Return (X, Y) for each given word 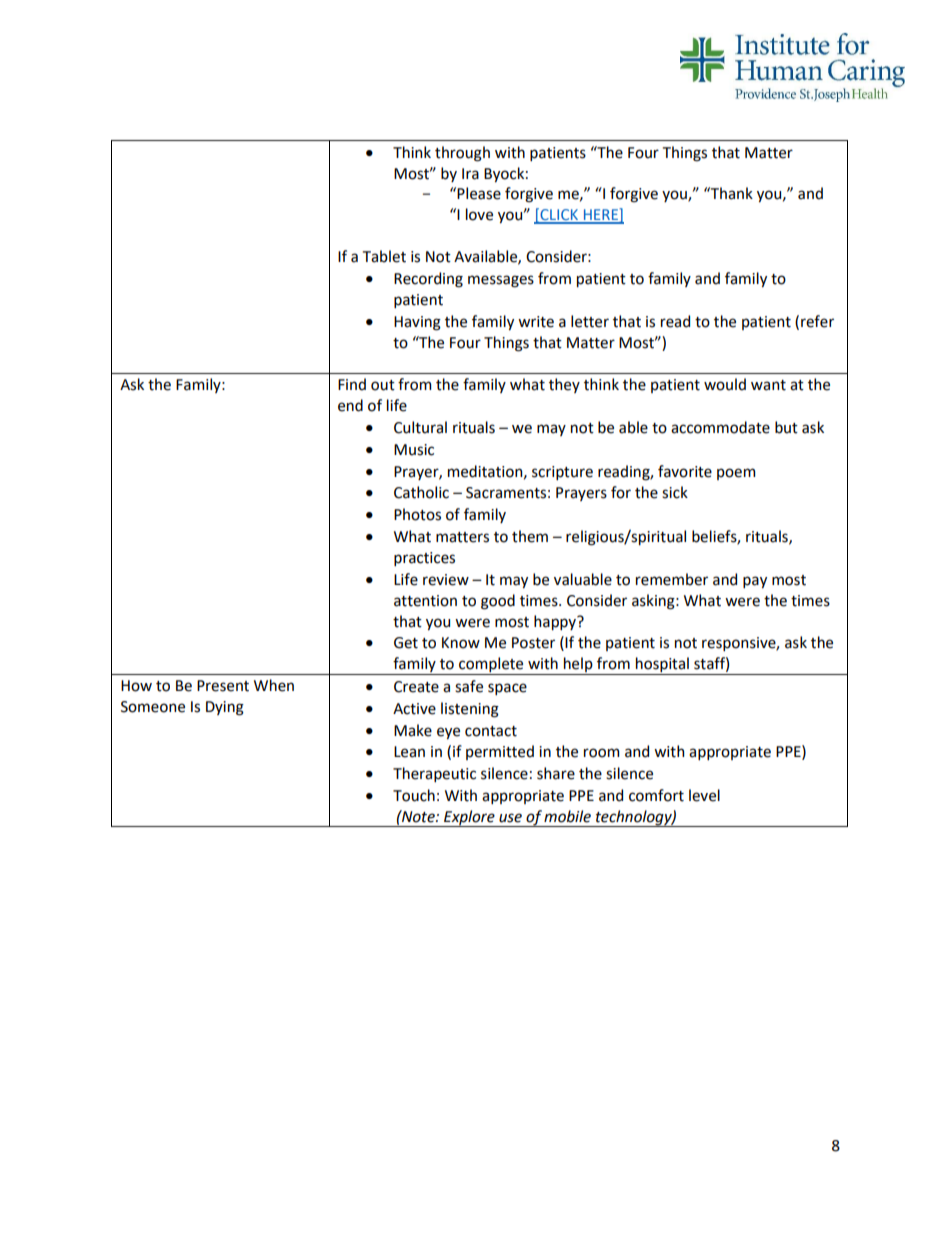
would (725, 384)
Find (352, 384)
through (462, 154)
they (564, 385)
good (498, 602)
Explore (469, 818)
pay (755, 582)
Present (223, 686)
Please (479, 193)
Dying (225, 708)
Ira (470, 174)
